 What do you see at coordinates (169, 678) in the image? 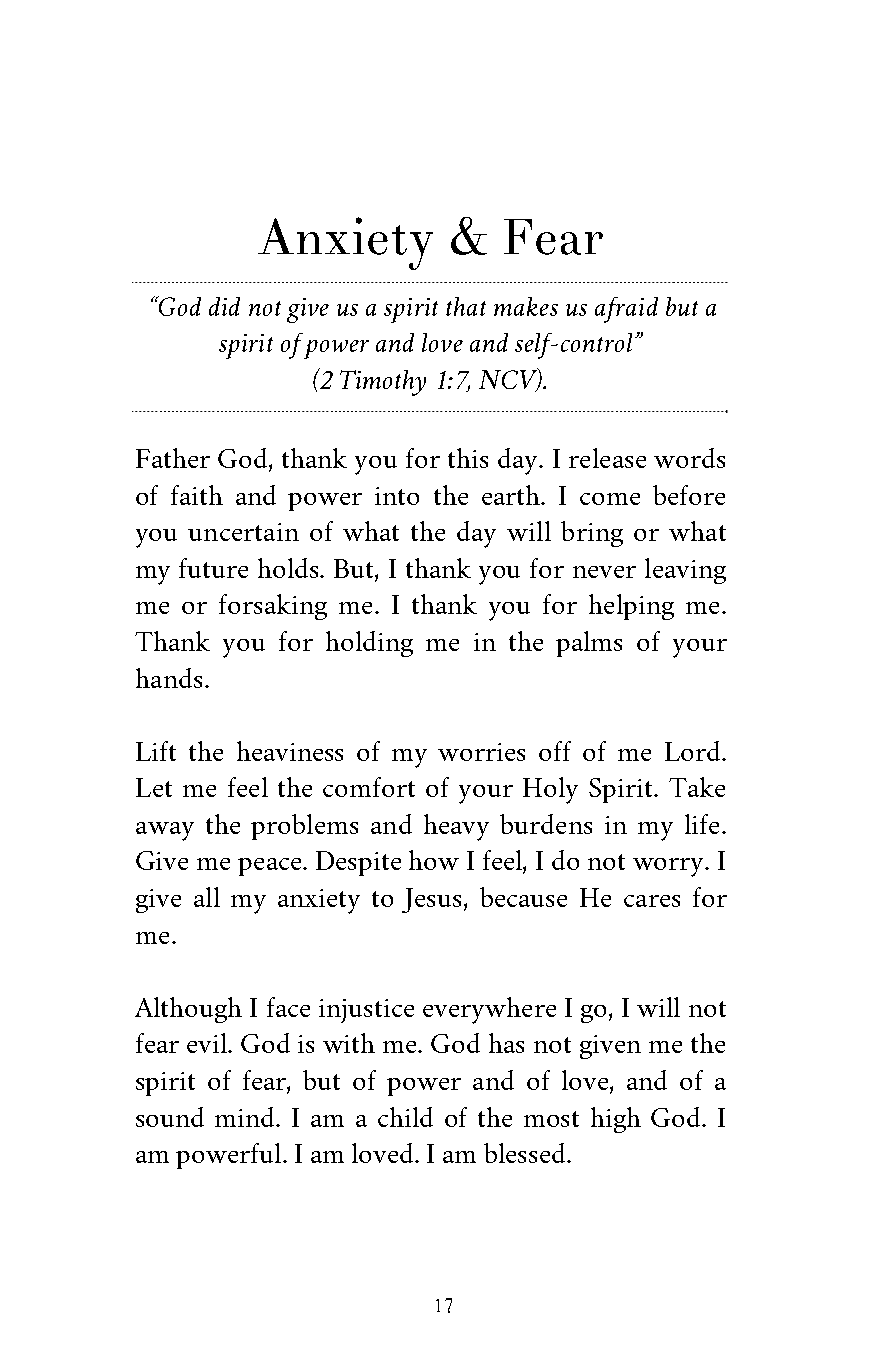
I see `hands` at bounding box center [169, 678].
